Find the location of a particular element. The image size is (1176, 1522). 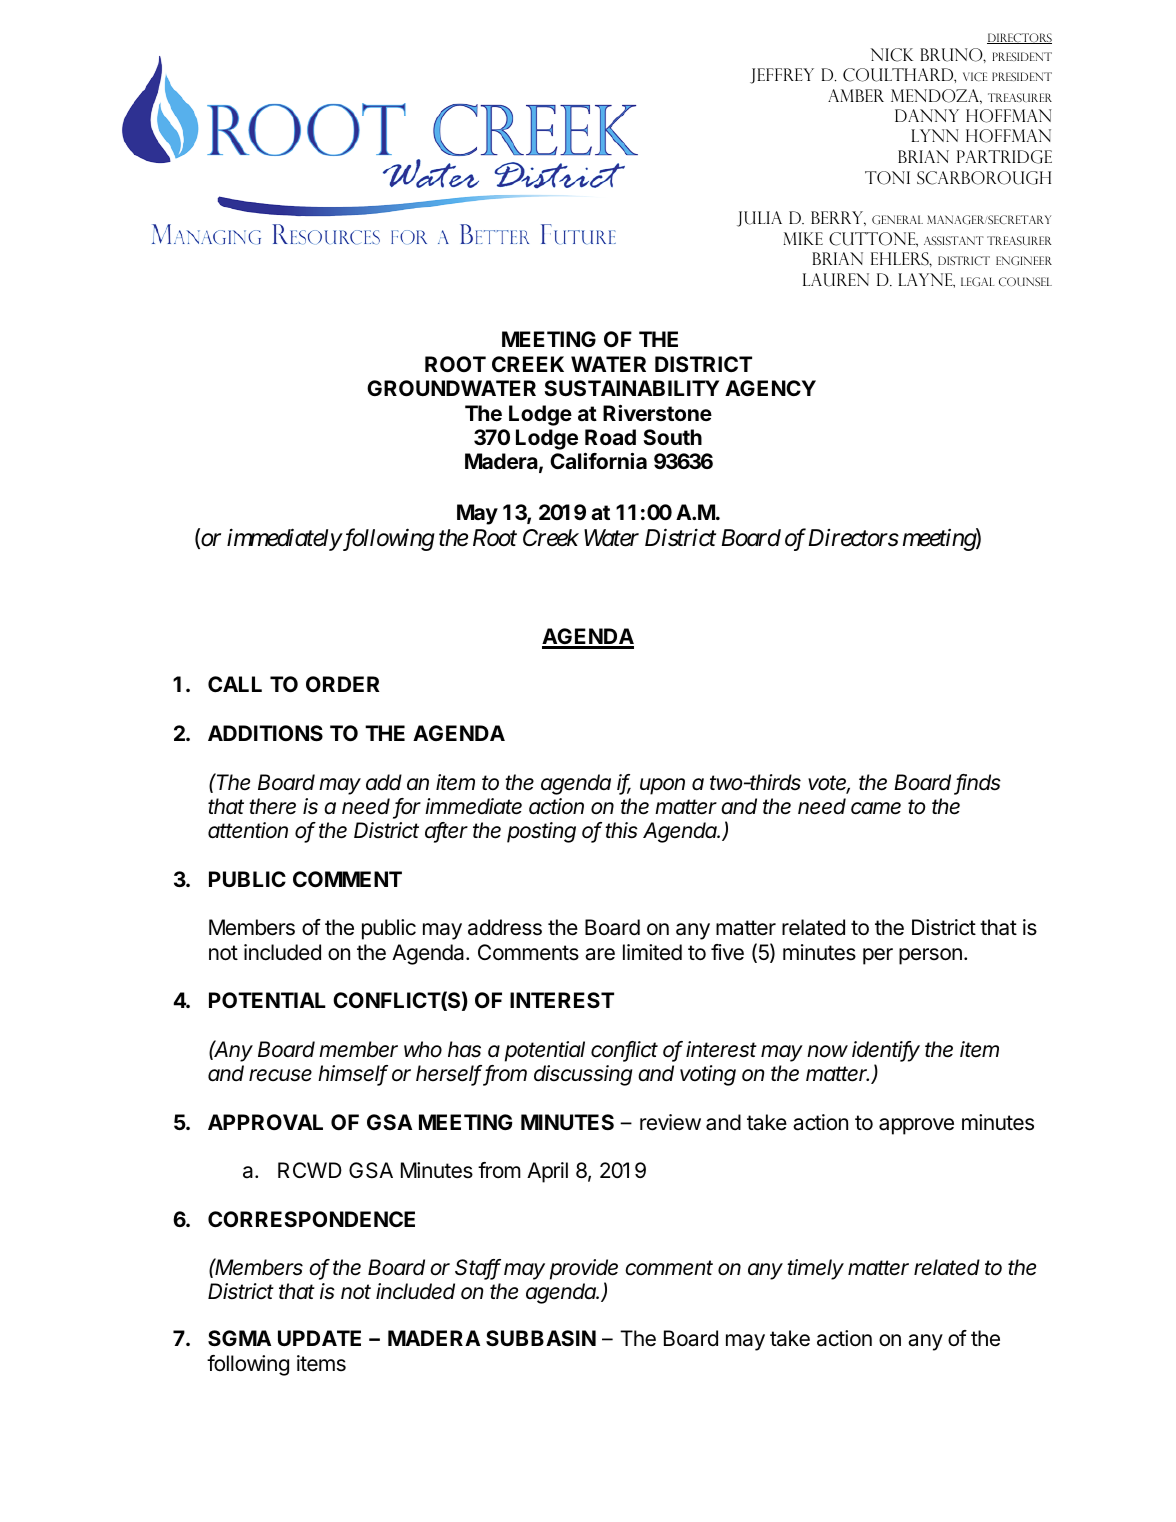

JULIA is located at coordinates (759, 219).
